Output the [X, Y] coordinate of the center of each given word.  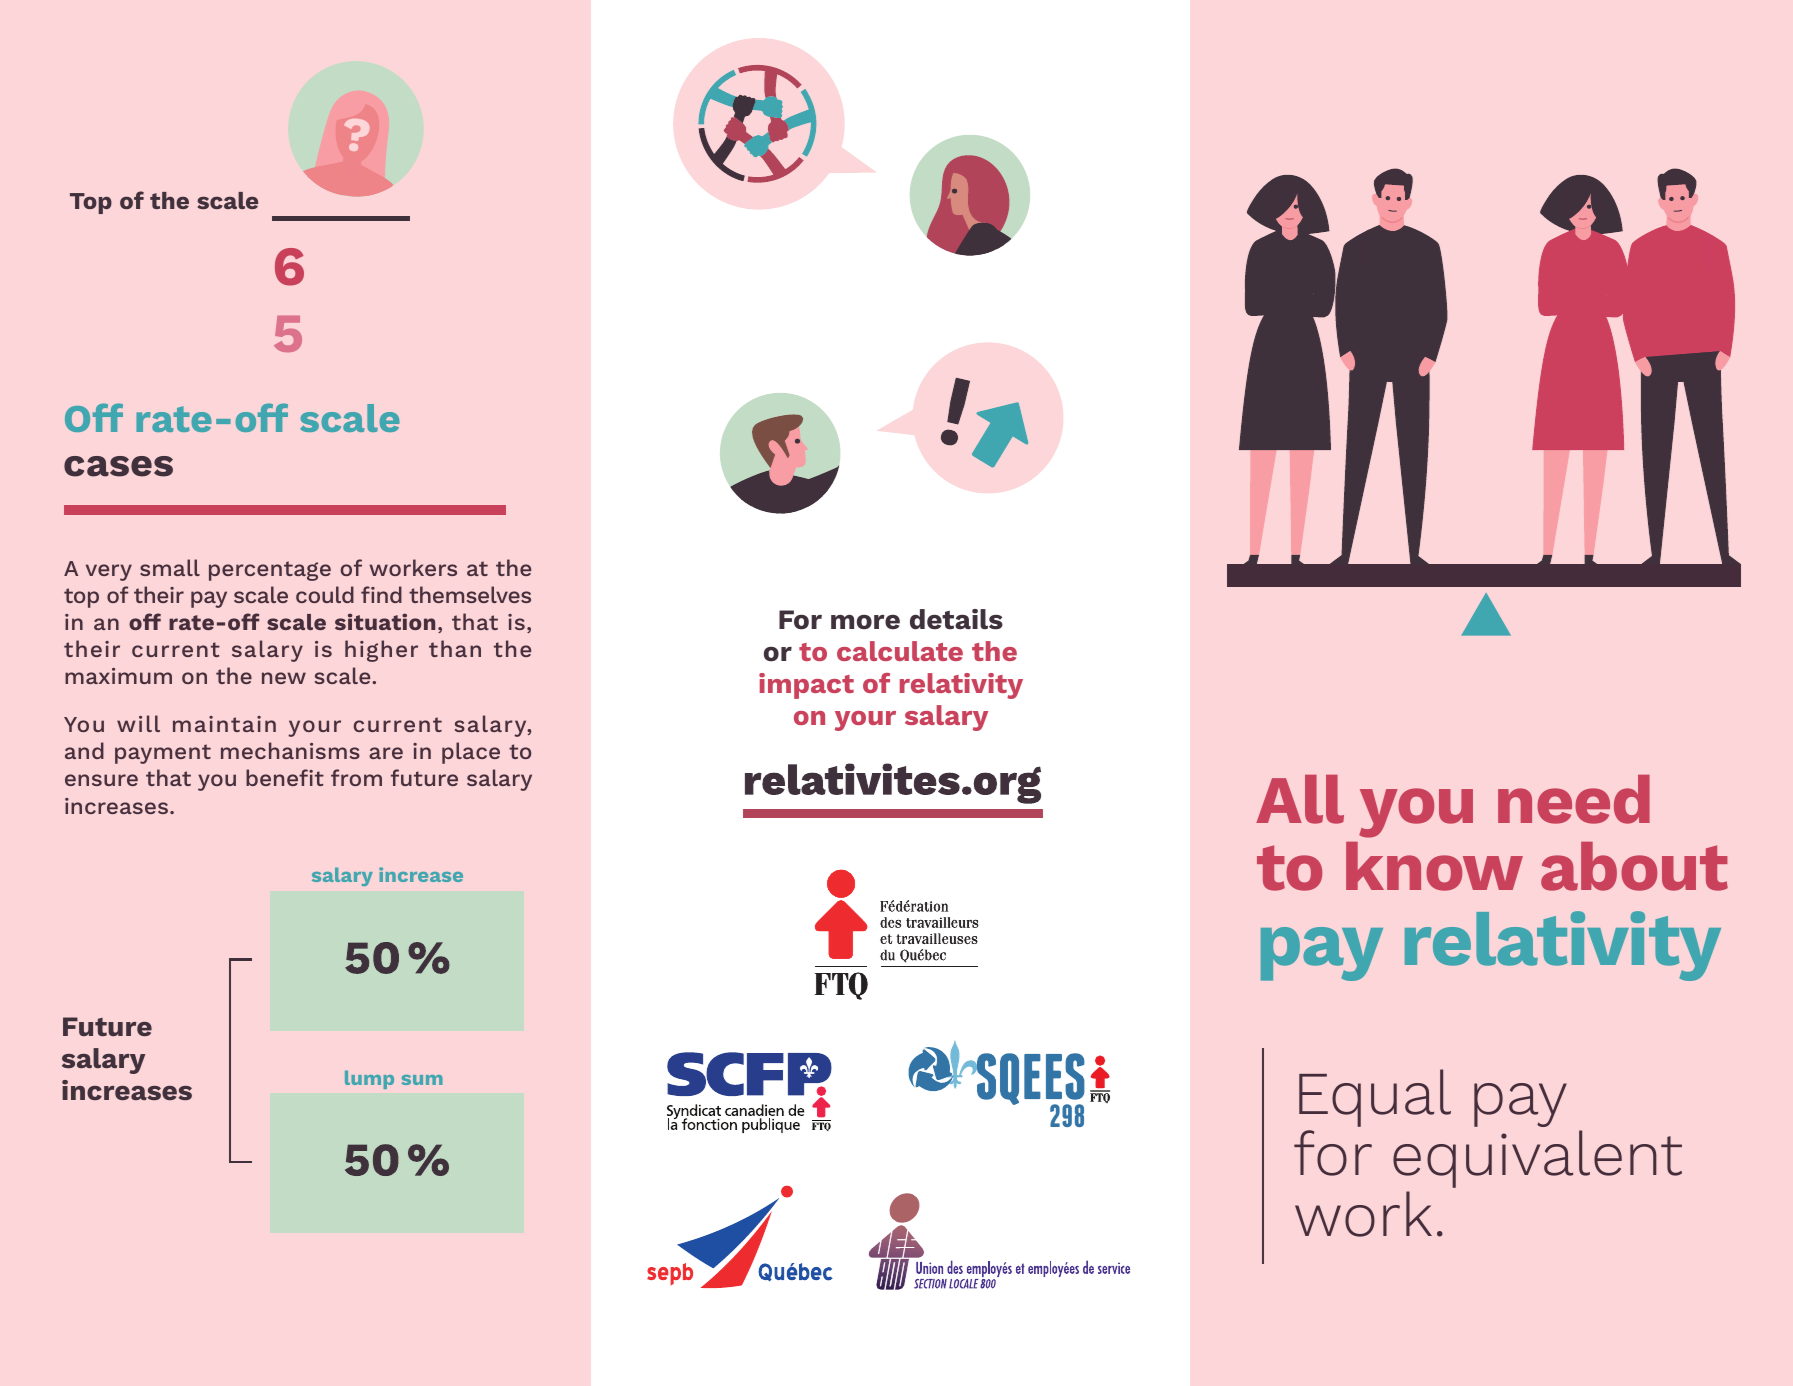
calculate [900, 651]
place [471, 753]
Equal [1375, 1098]
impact [806, 686]
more [865, 622]
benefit [285, 777]
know [1434, 866]
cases [118, 466]
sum [422, 1080]
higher [381, 651]
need [1574, 799]
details [956, 619]
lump [369, 1079]
